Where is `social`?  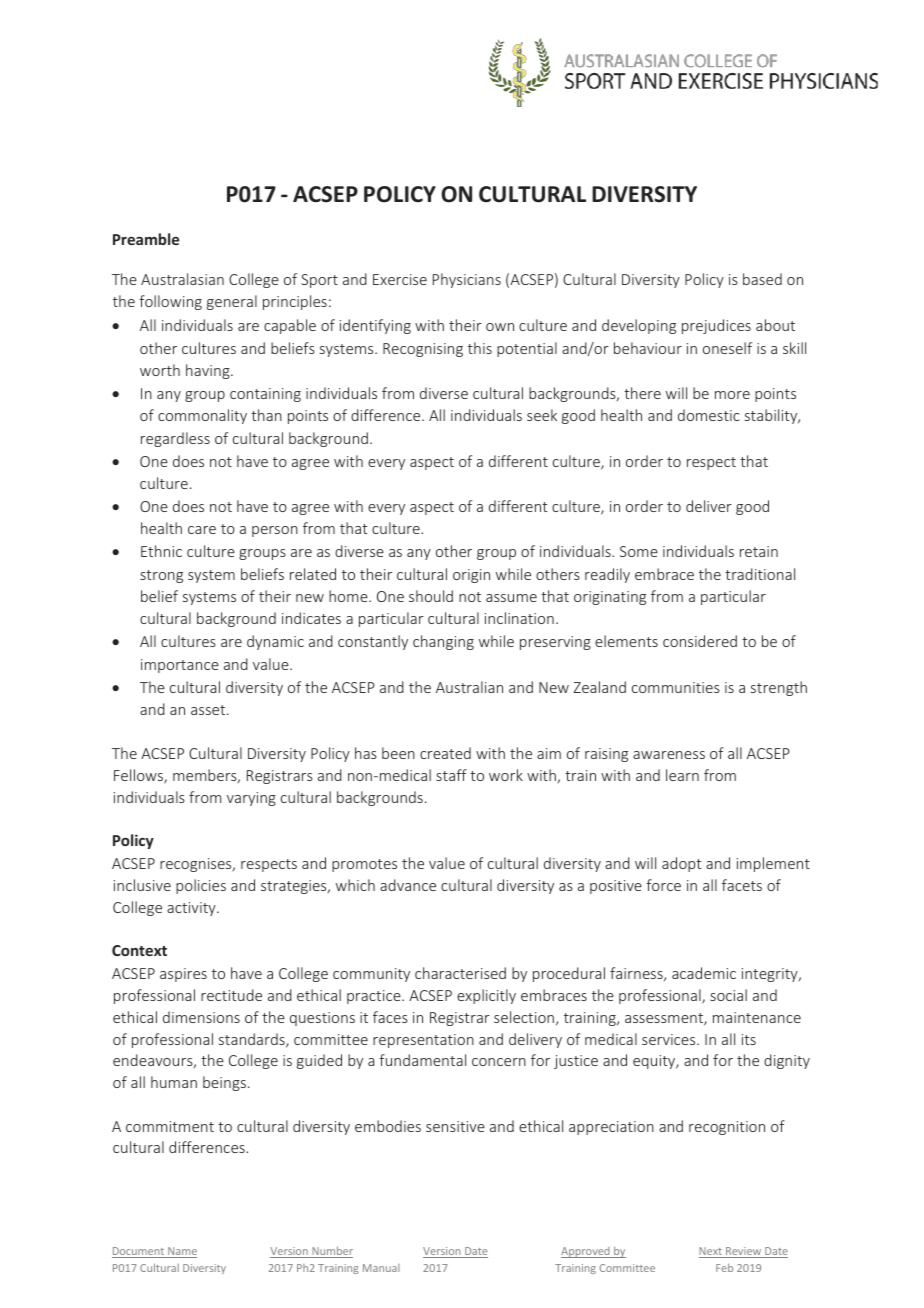 social is located at coordinates (728, 995).
